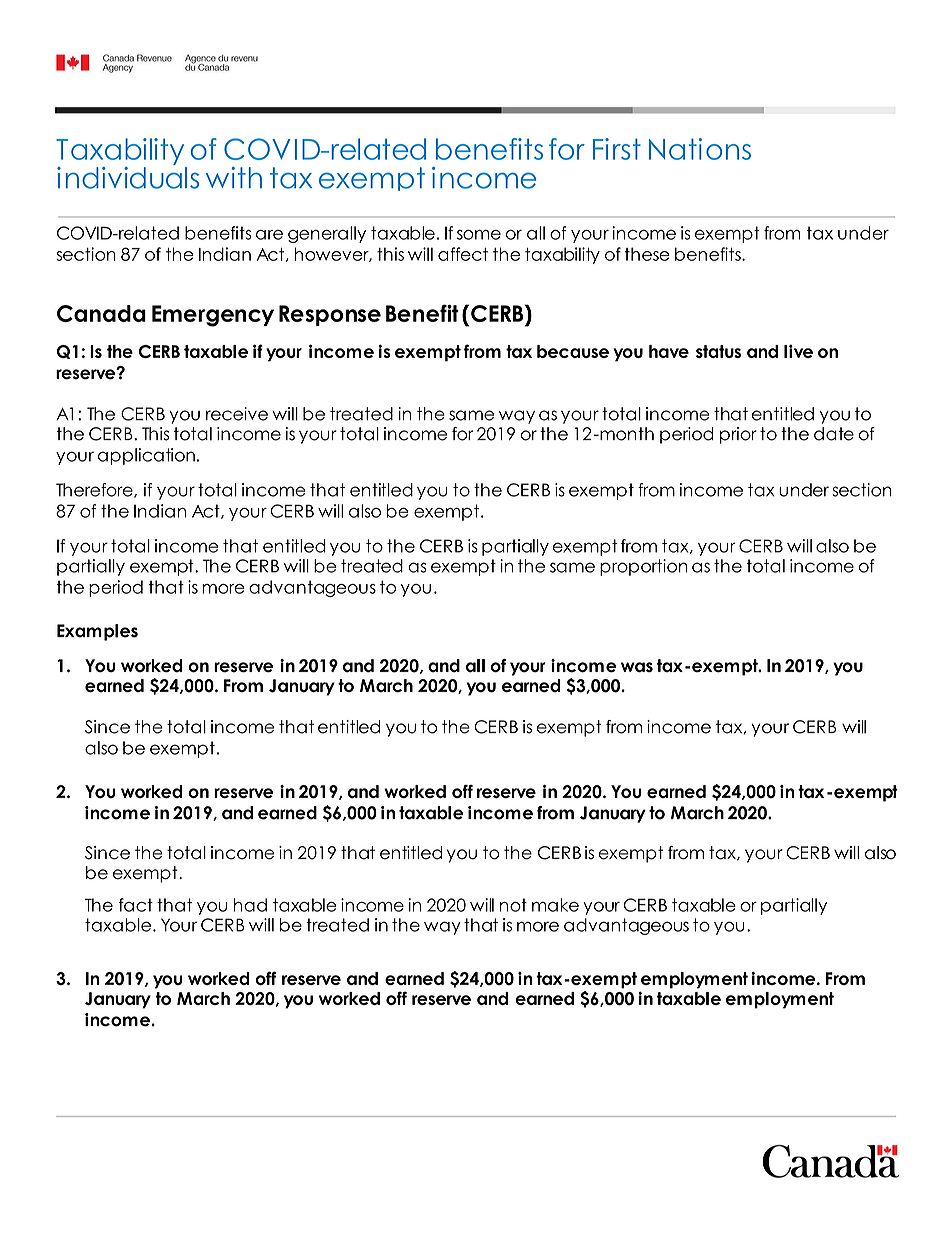  I want to click on Examples, so click(97, 632).
